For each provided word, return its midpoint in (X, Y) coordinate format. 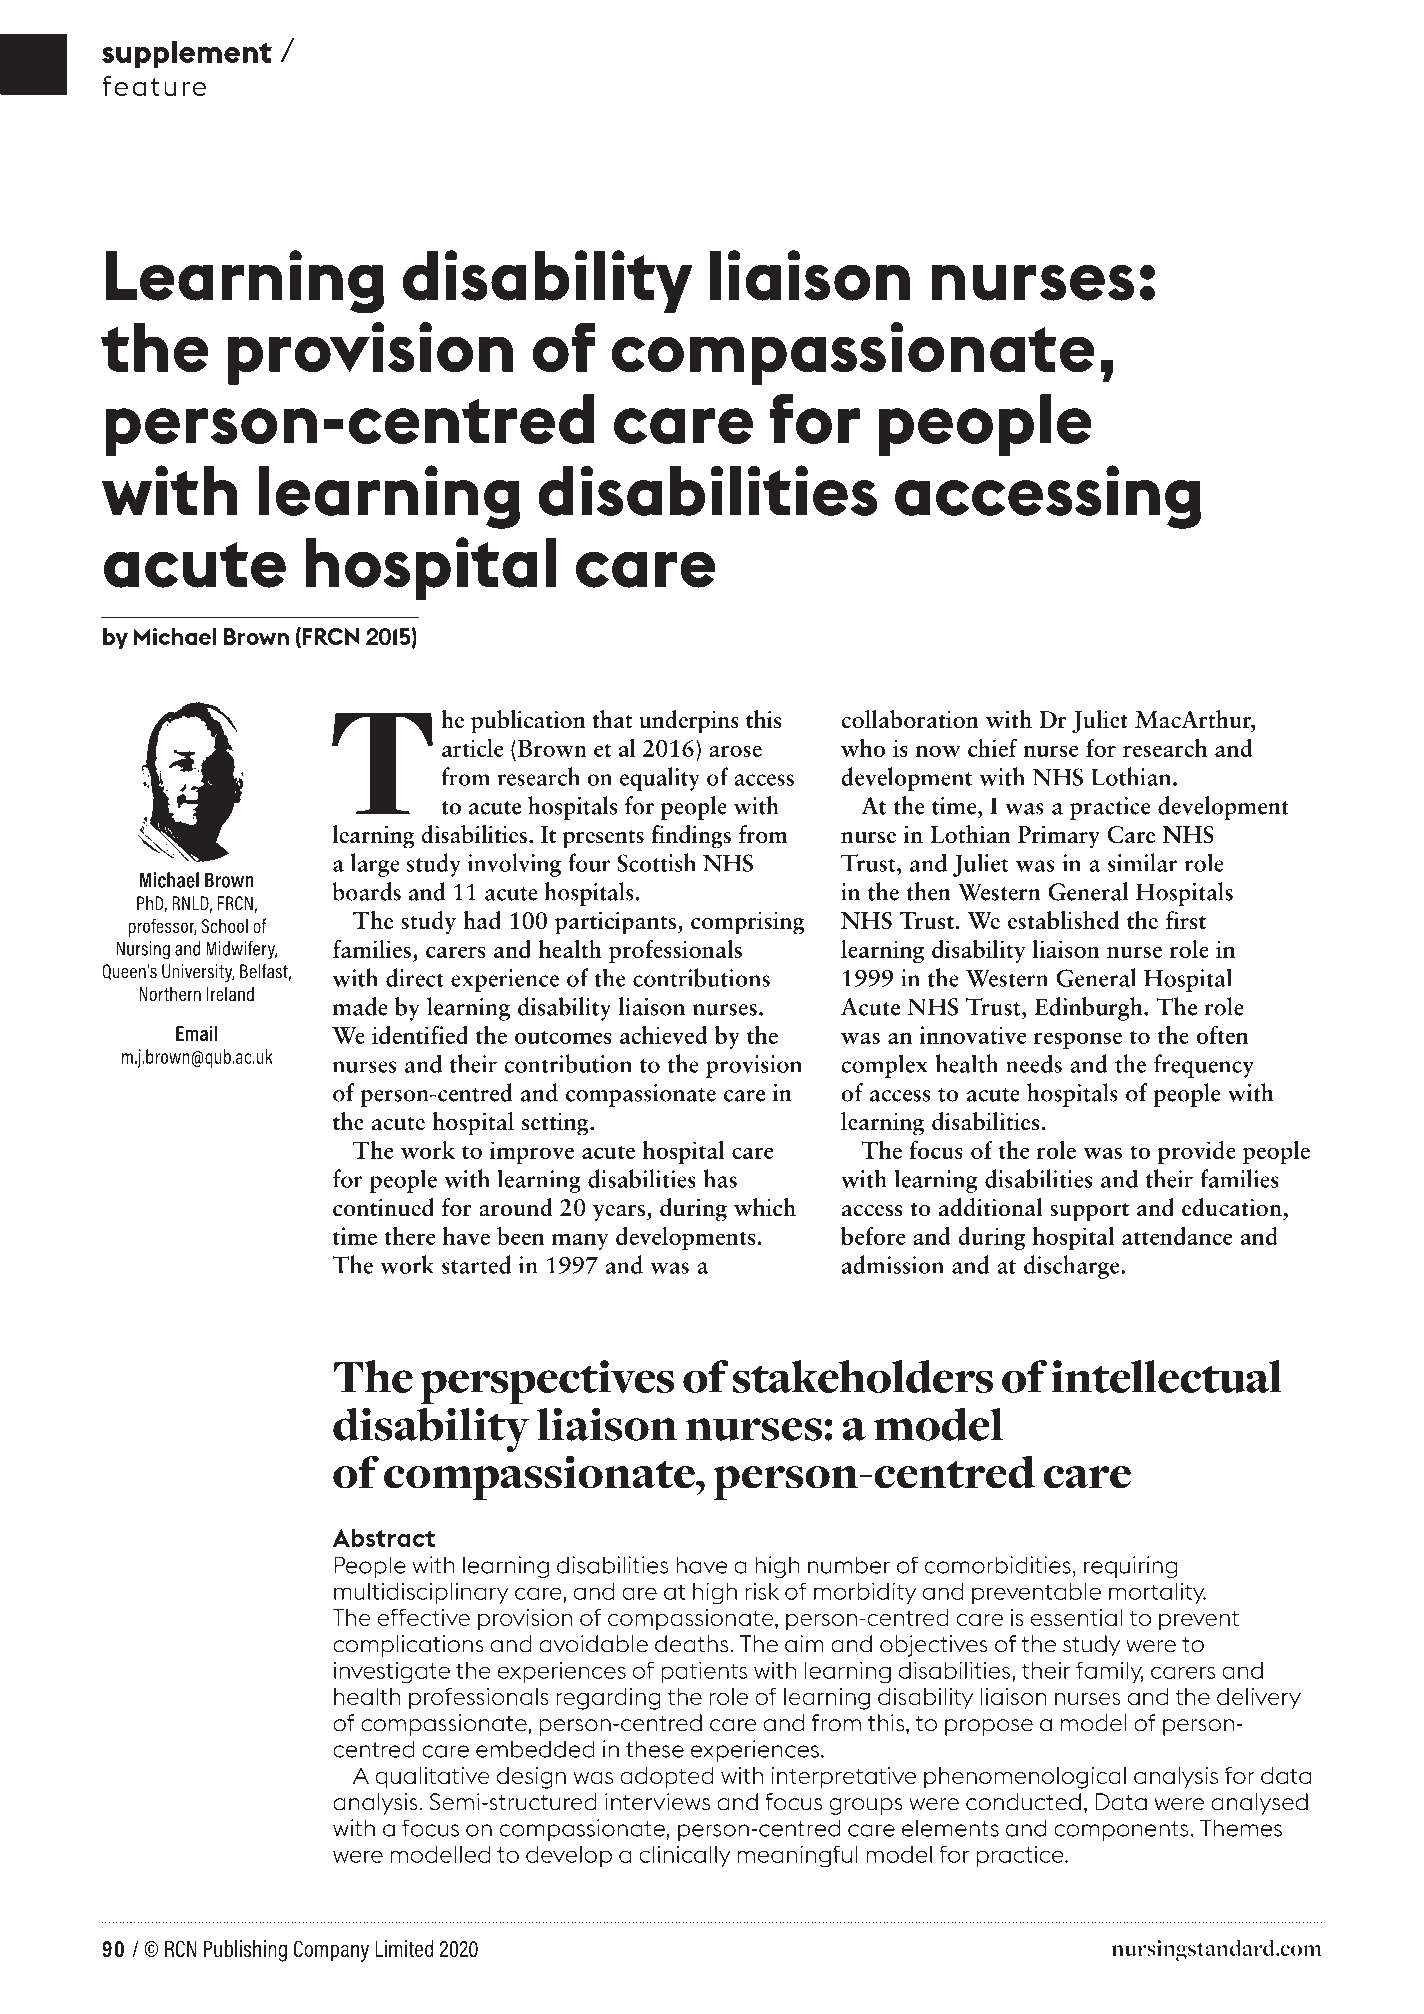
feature (154, 86)
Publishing (245, 1951)
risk (762, 1591)
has (720, 1178)
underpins (689, 722)
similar (1142, 862)
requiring (1131, 1567)
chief (992, 747)
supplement (187, 54)
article (472, 747)
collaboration (910, 719)
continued (383, 1207)
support (1089, 1212)
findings (691, 837)
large (375, 865)
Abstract (383, 1537)
